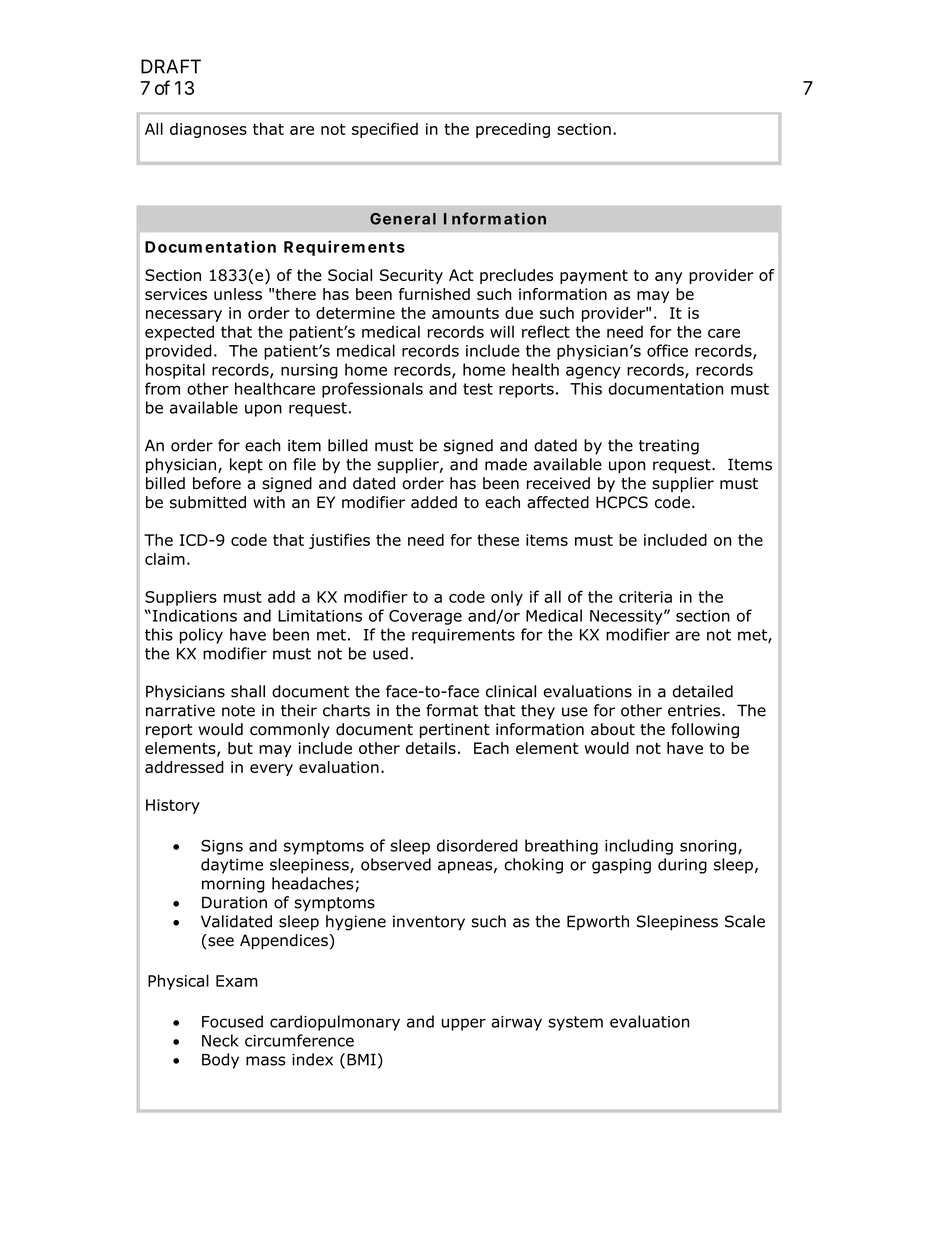 Image resolution: width=952 pixels, height=1233 pixels. What do you see at coordinates (513, 130) in the screenshot?
I see `preceding` at bounding box center [513, 130].
